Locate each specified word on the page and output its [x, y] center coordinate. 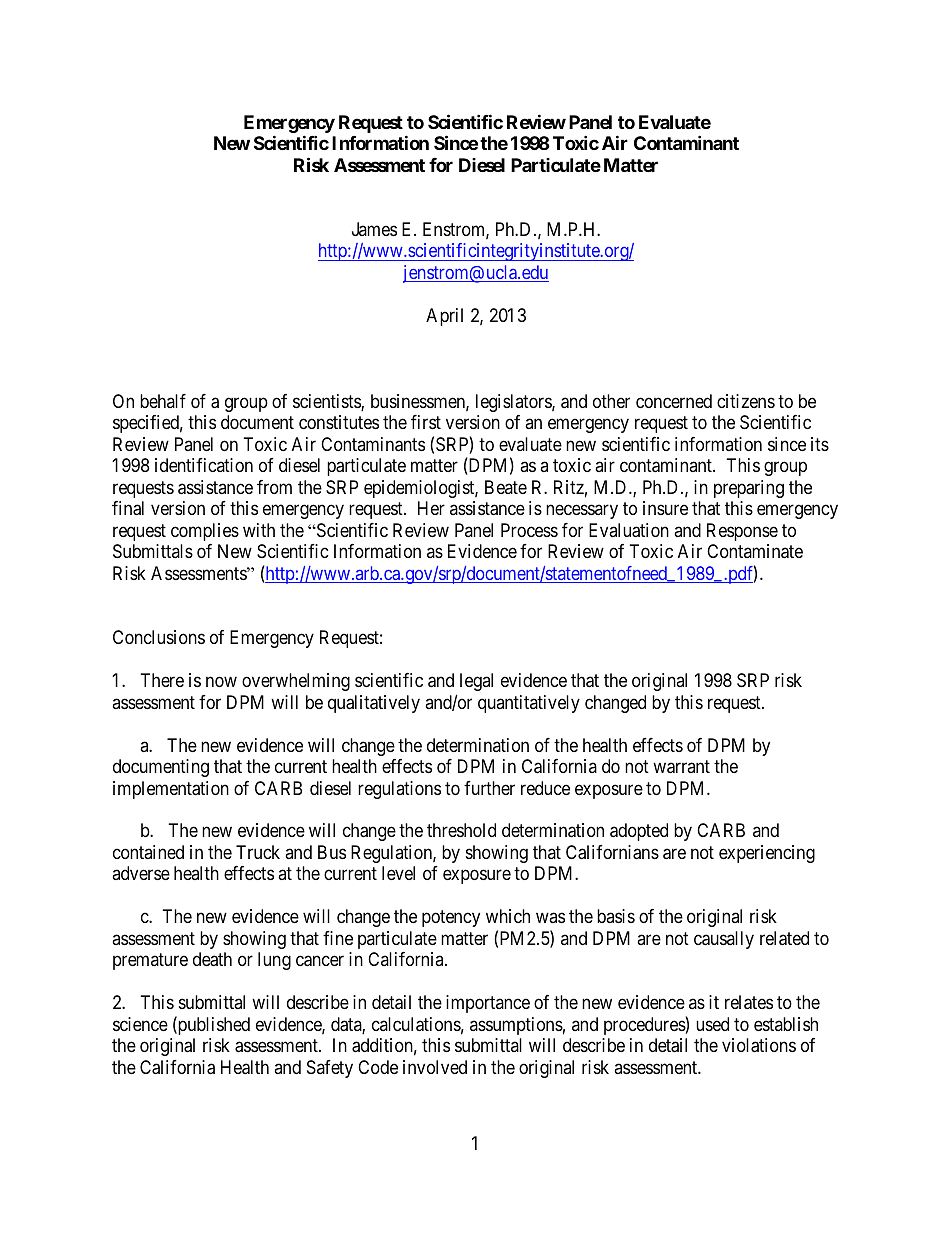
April [444, 317]
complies [205, 532]
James [374, 229]
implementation [171, 790]
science [140, 1024]
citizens [746, 401]
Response [742, 532]
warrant [681, 767]
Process [529, 530]
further [489, 788]
